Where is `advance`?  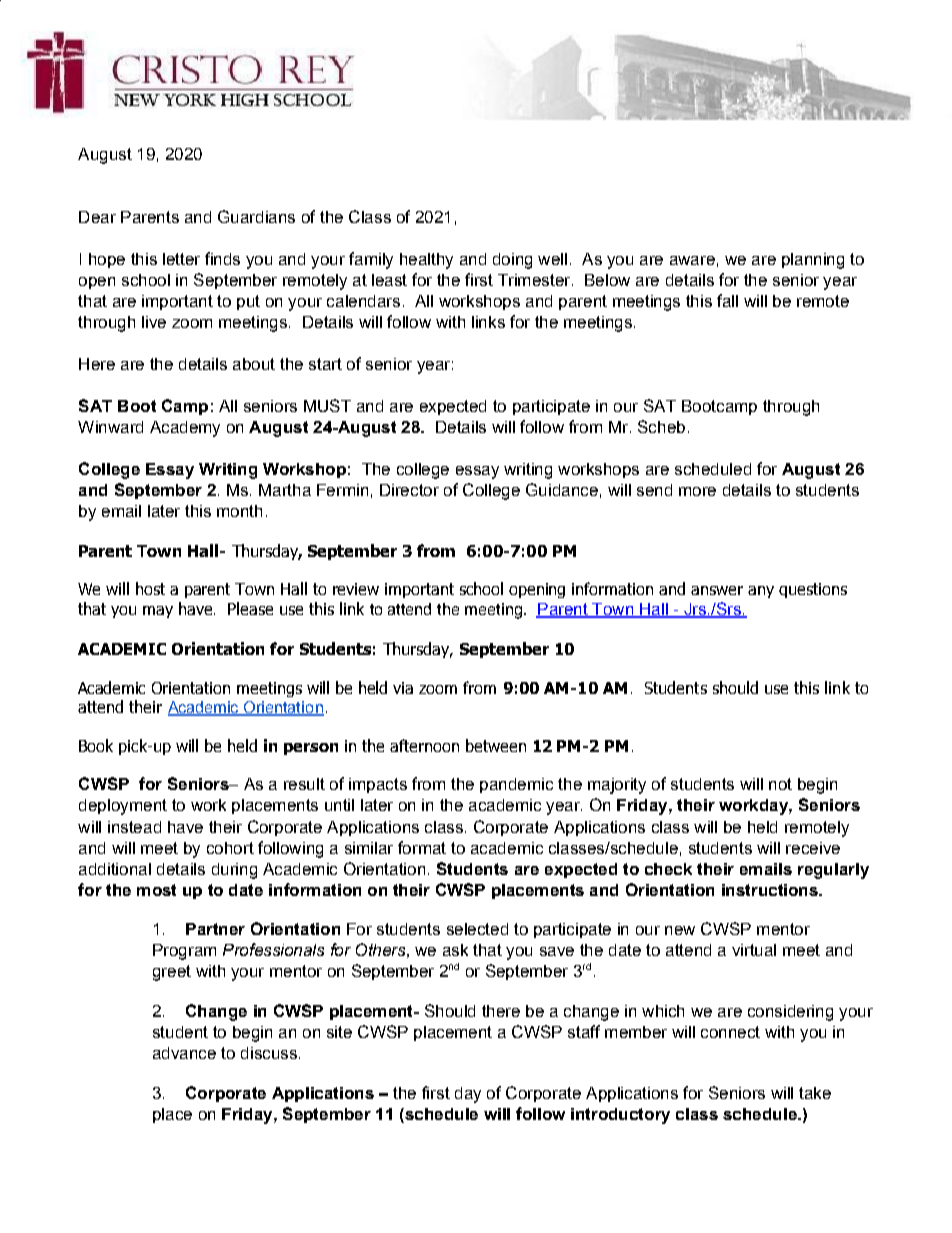
advance is located at coordinates (184, 1053).
